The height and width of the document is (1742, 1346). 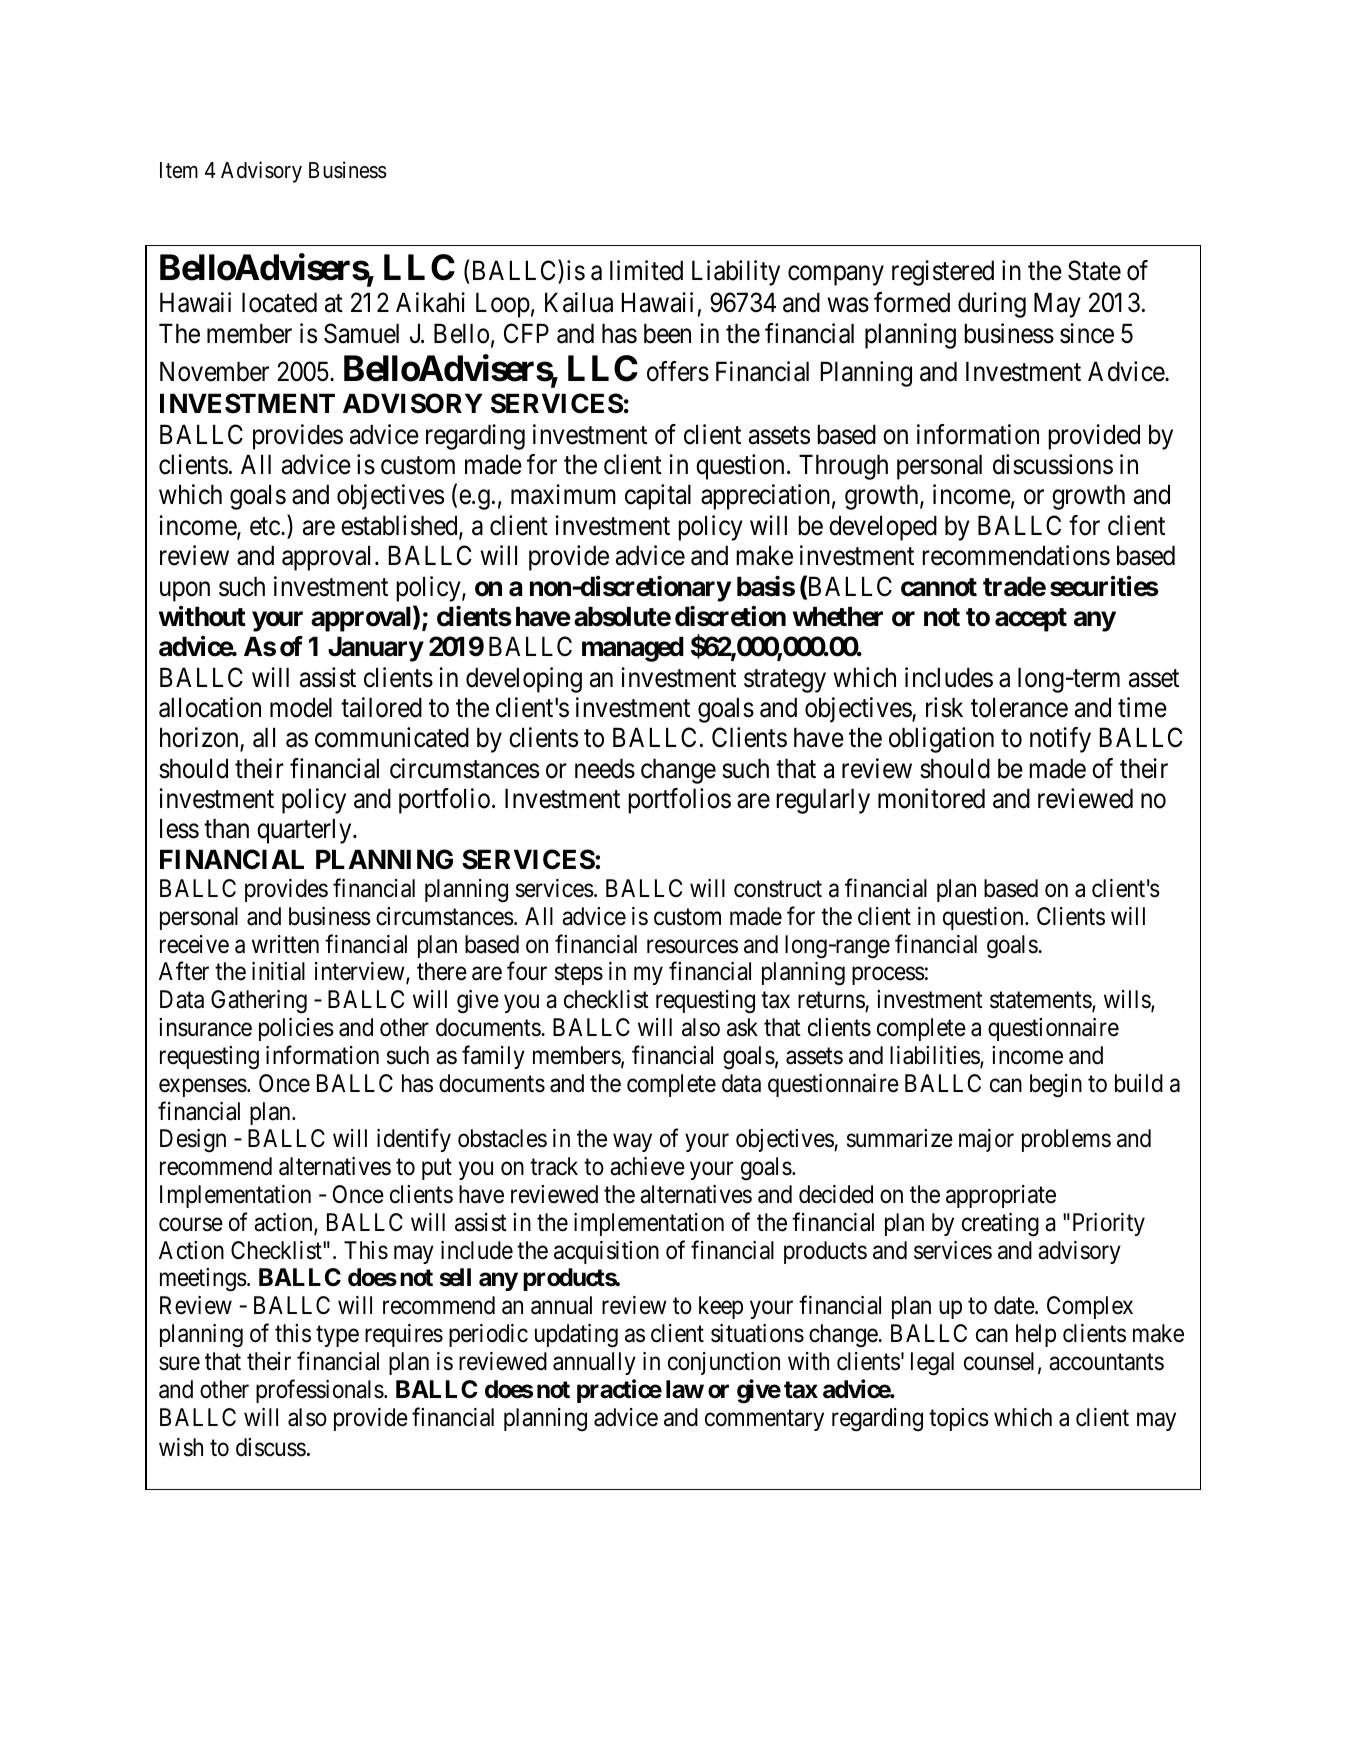 I want to click on topics, so click(x=959, y=1419).
